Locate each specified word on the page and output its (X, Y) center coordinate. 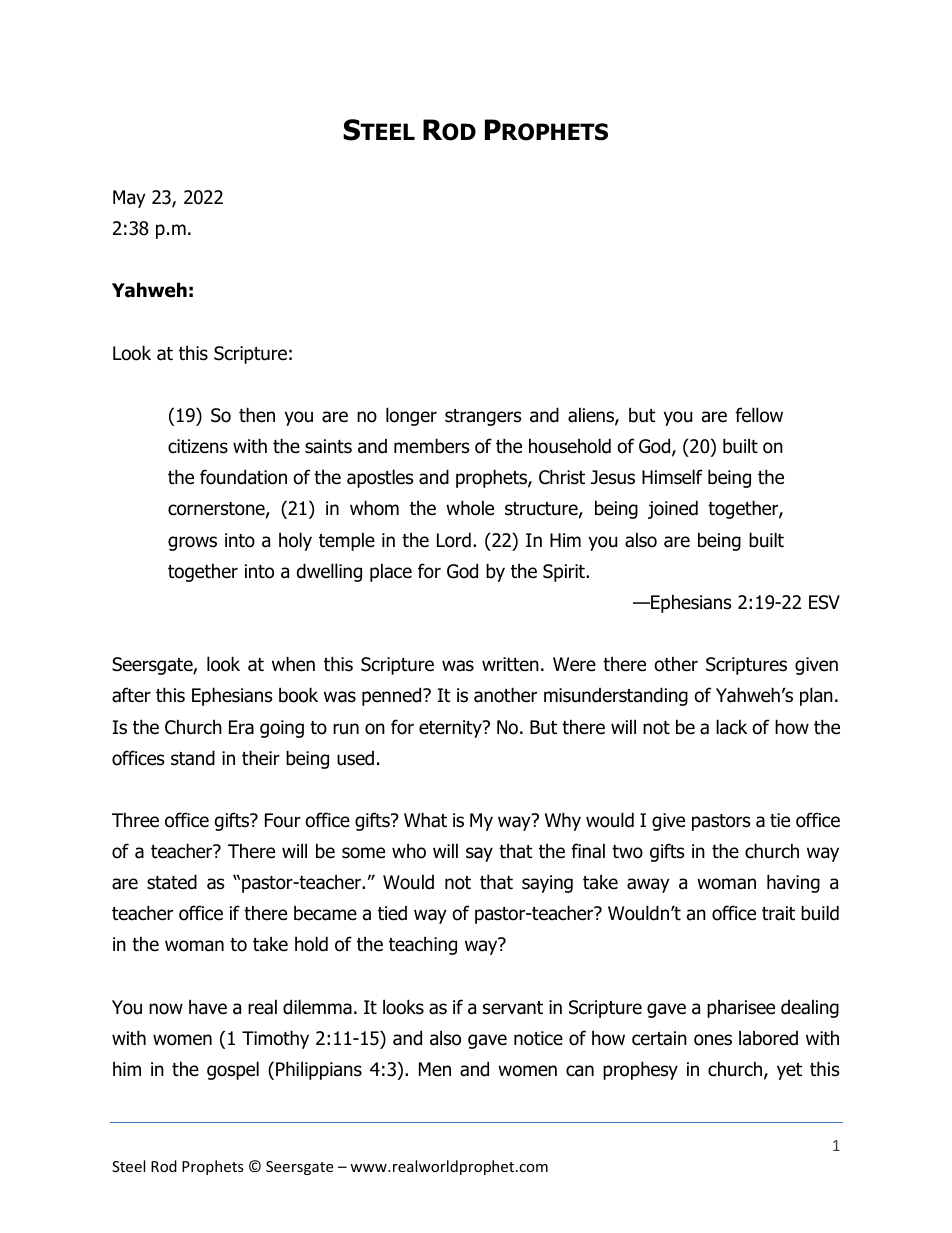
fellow (759, 415)
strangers (483, 417)
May (129, 199)
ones (713, 1040)
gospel (233, 1070)
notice (538, 1038)
